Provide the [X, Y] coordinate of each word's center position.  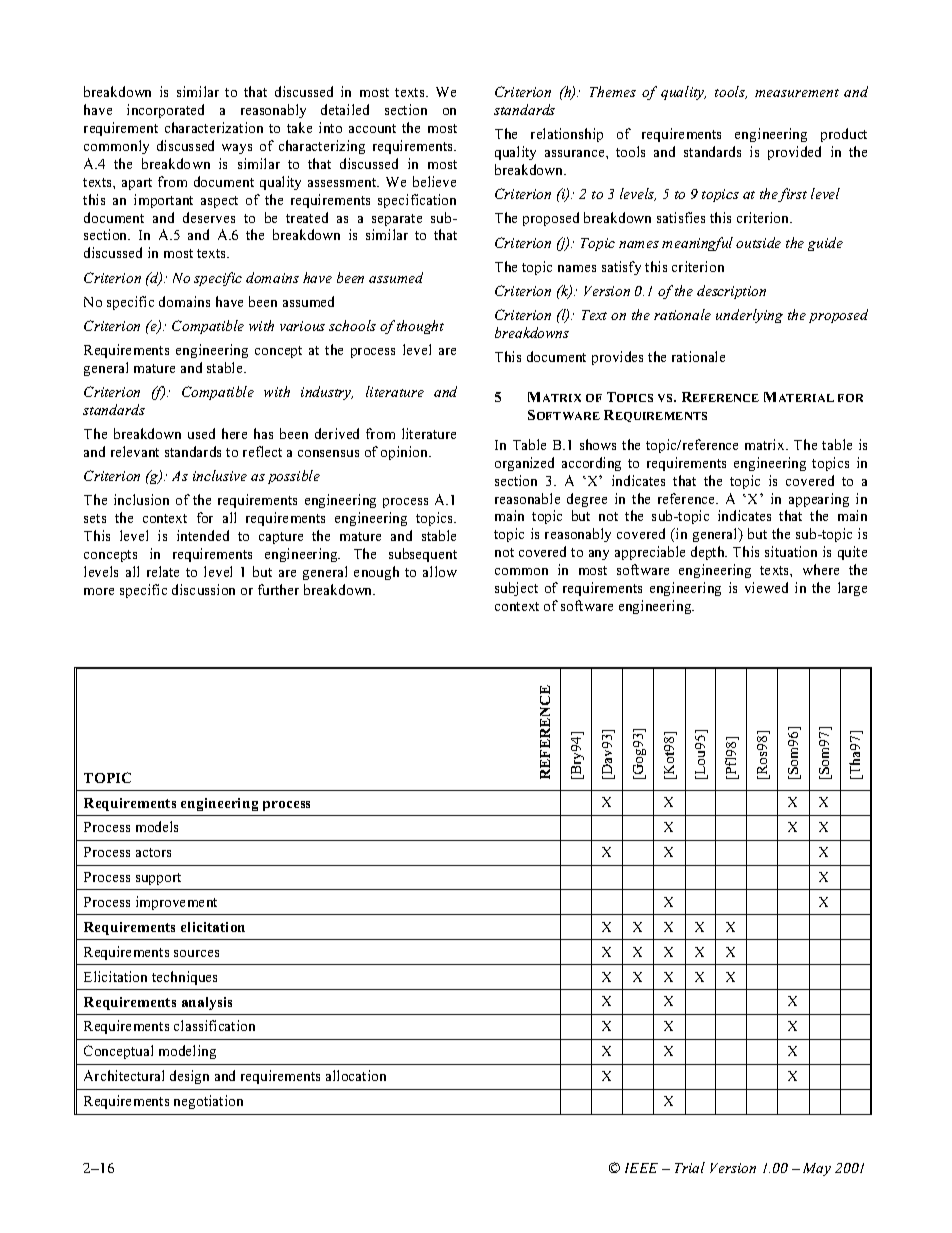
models [157, 826]
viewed [766, 587]
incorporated [165, 111]
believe [434, 181]
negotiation [208, 1102]
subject [516, 589]
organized [524, 464]
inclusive [220, 475]
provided [794, 153]
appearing [819, 500]
